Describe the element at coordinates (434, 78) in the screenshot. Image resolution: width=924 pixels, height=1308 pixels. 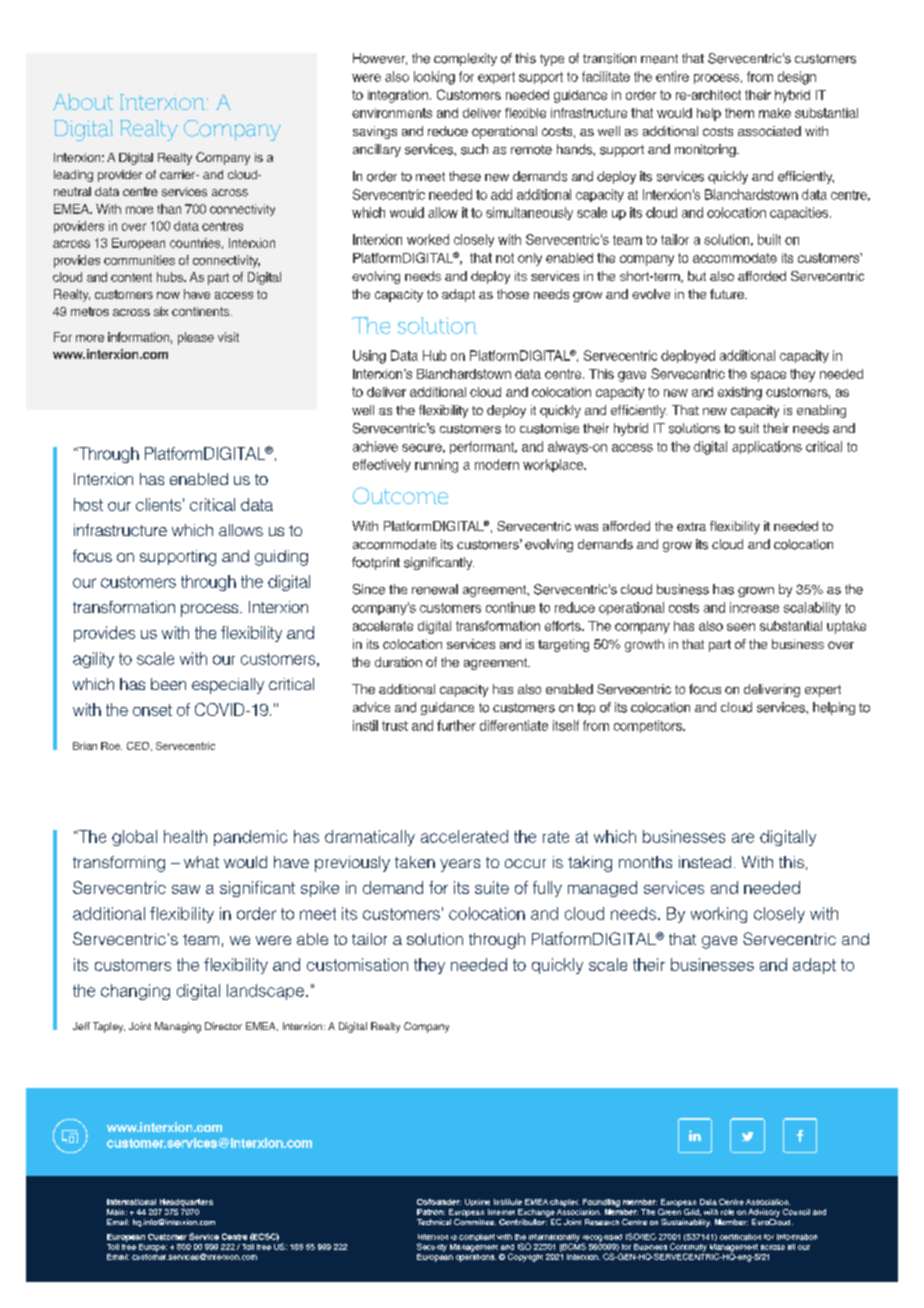
I see `looking` at that location.
